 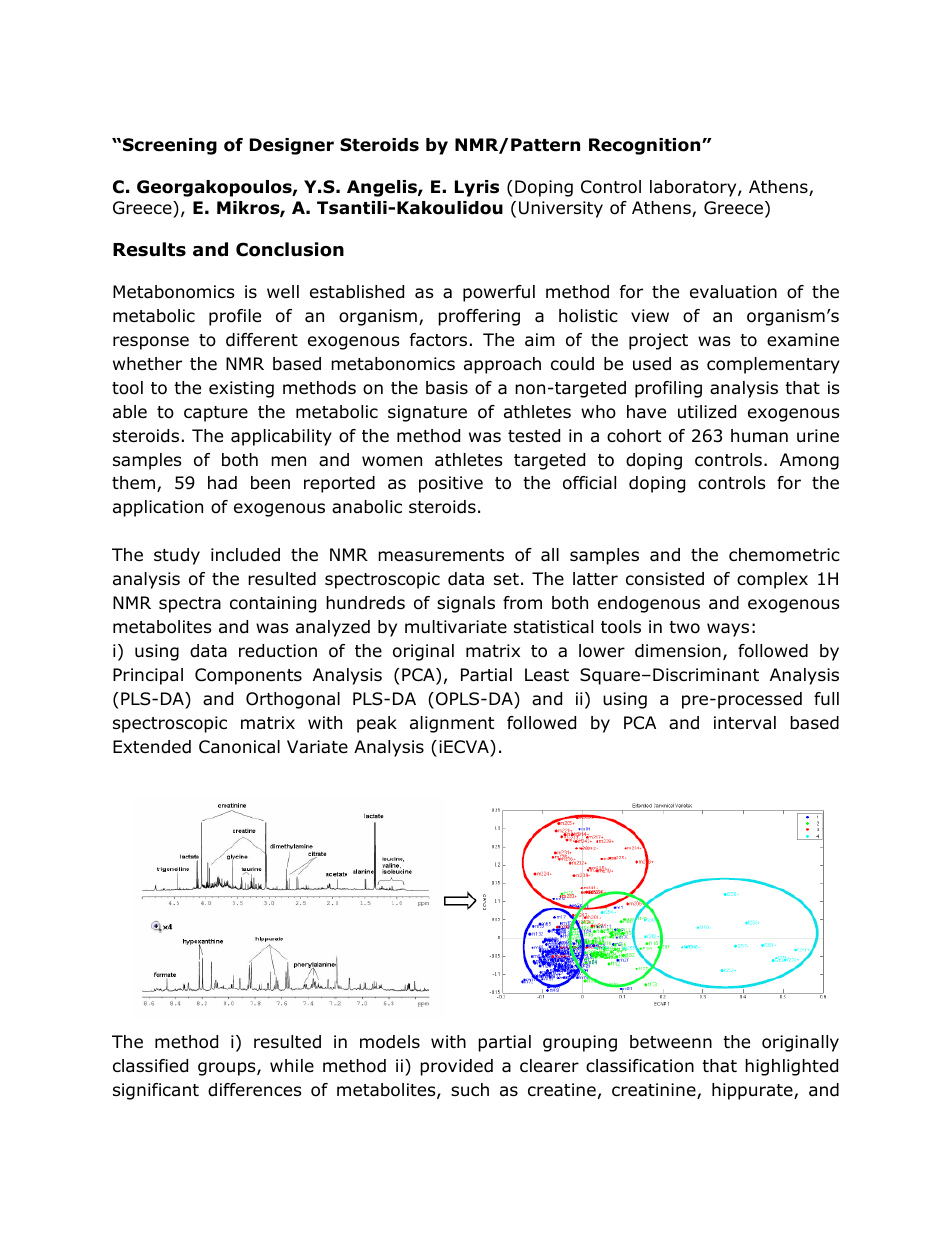 I want to click on alignment, so click(x=452, y=724).
